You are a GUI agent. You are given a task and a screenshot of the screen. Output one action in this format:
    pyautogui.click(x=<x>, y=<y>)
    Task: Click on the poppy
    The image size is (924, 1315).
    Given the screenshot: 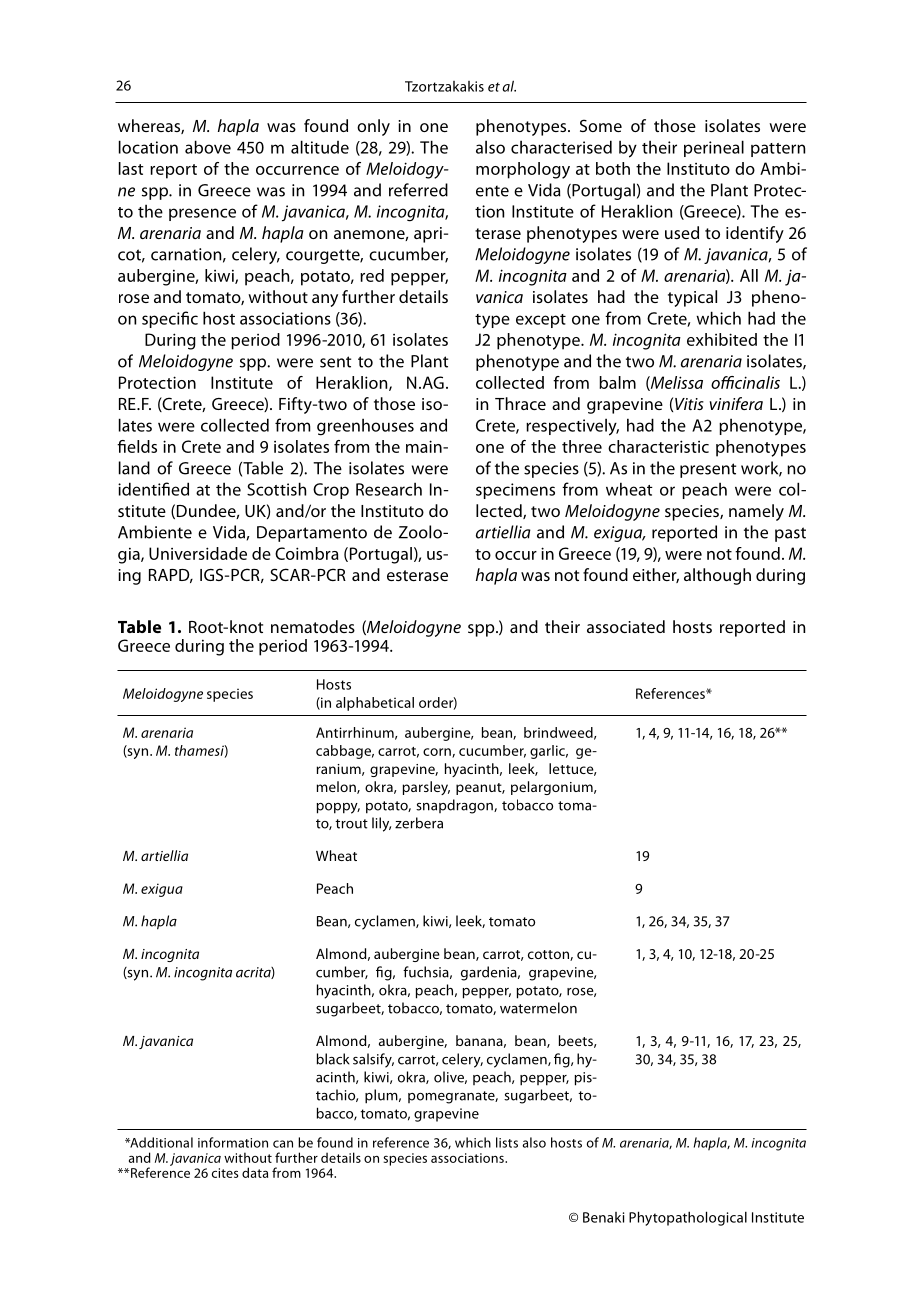 What is the action you would take?
    pyautogui.click(x=338, y=808)
